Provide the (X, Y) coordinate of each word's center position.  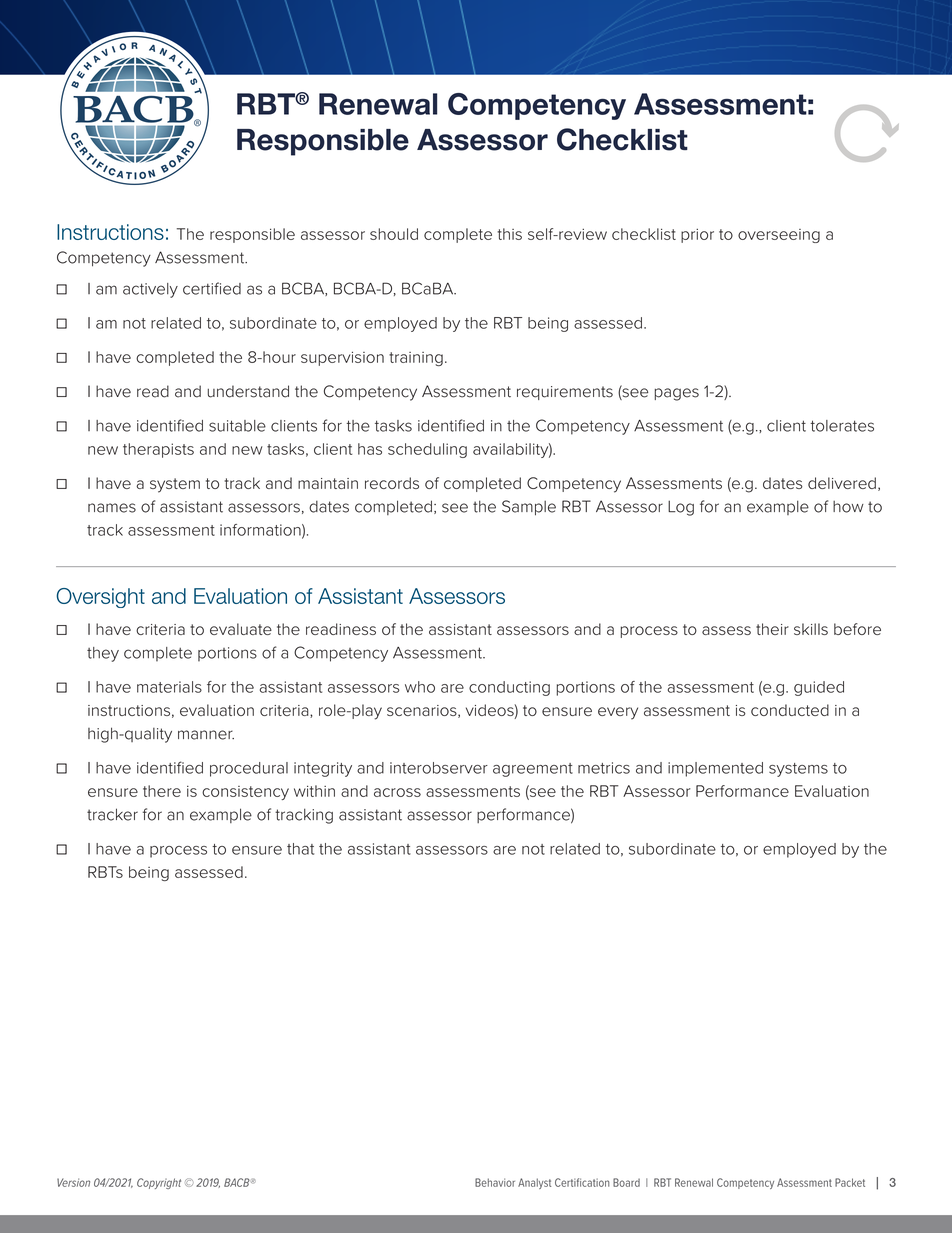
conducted (790, 710)
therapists (158, 450)
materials (169, 687)
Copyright (159, 1183)
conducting (509, 688)
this (509, 234)
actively (150, 290)
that (300, 849)
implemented (715, 769)
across (397, 792)
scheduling (427, 450)
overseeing (779, 236)
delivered (842, 483)
